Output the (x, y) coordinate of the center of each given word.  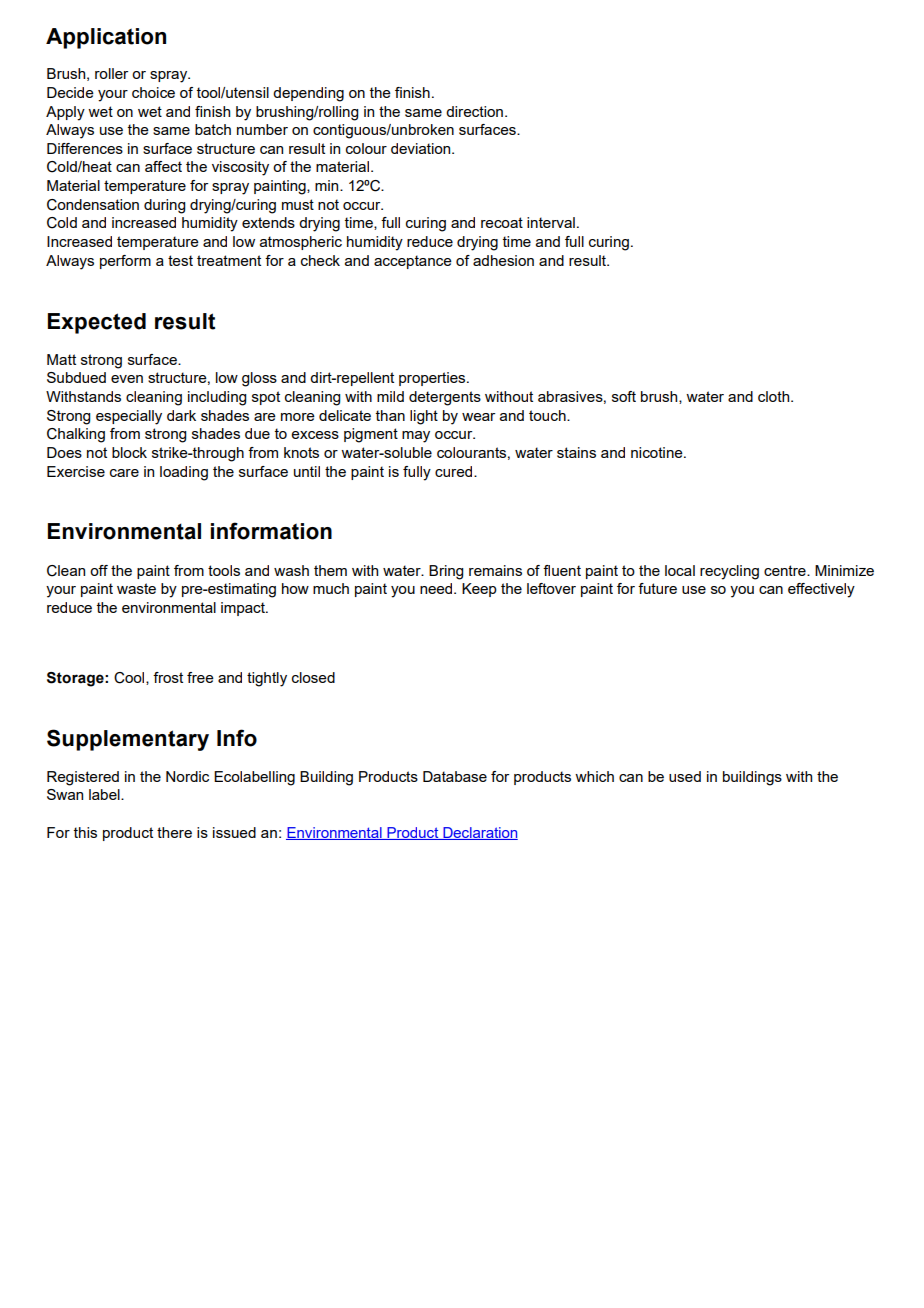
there (174, 832)
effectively (821, 590)
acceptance (413, 262)
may (416, 437)
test (180, 260)
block (129, 452)
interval (551, 222)
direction (474, 111)
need (437, 588)
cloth (775, 396)
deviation (422, 148)
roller (111, 73)
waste (136, 588)
